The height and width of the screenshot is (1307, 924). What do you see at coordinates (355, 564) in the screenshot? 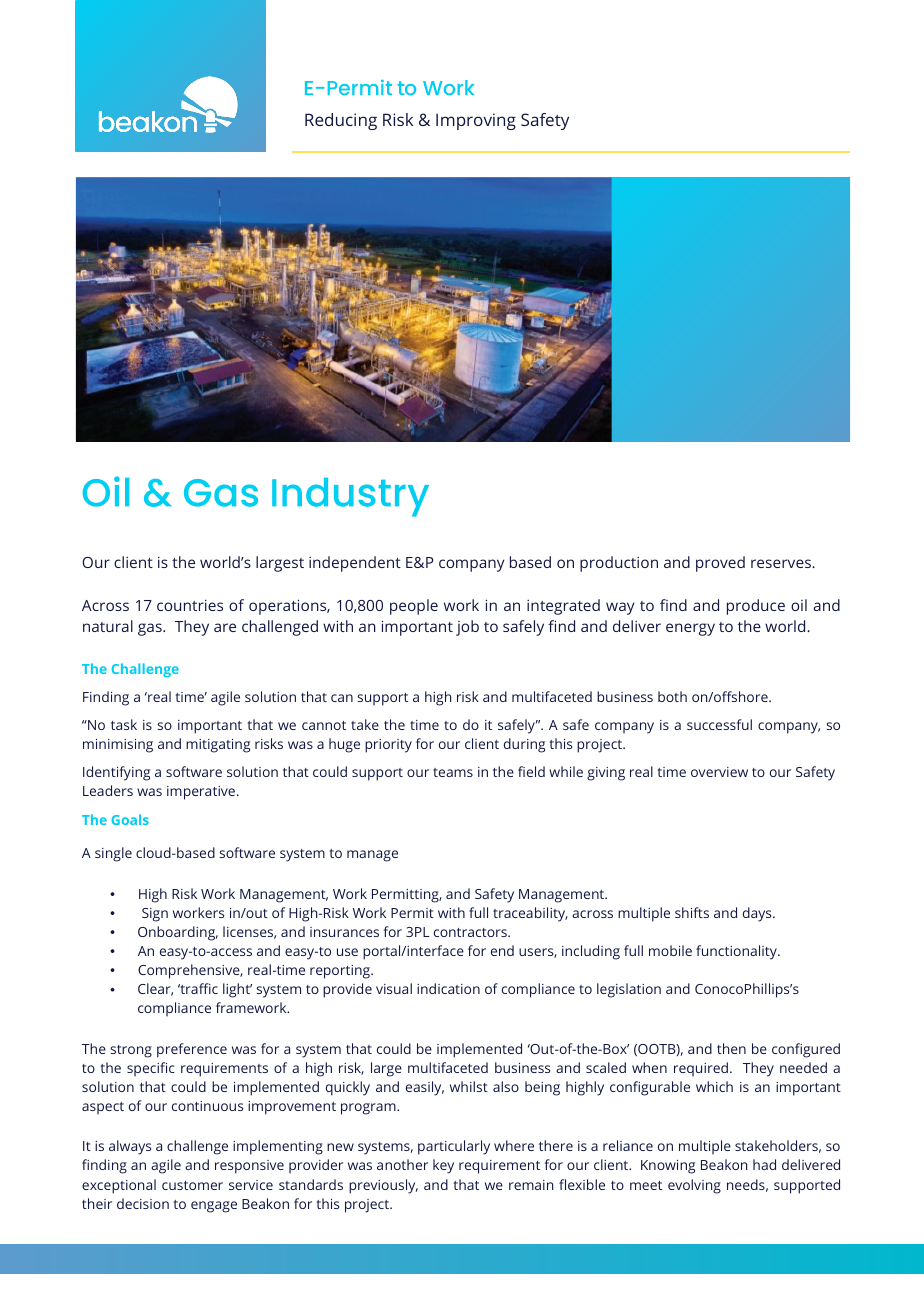
I see `independent` at bounding box center [355, 564].
